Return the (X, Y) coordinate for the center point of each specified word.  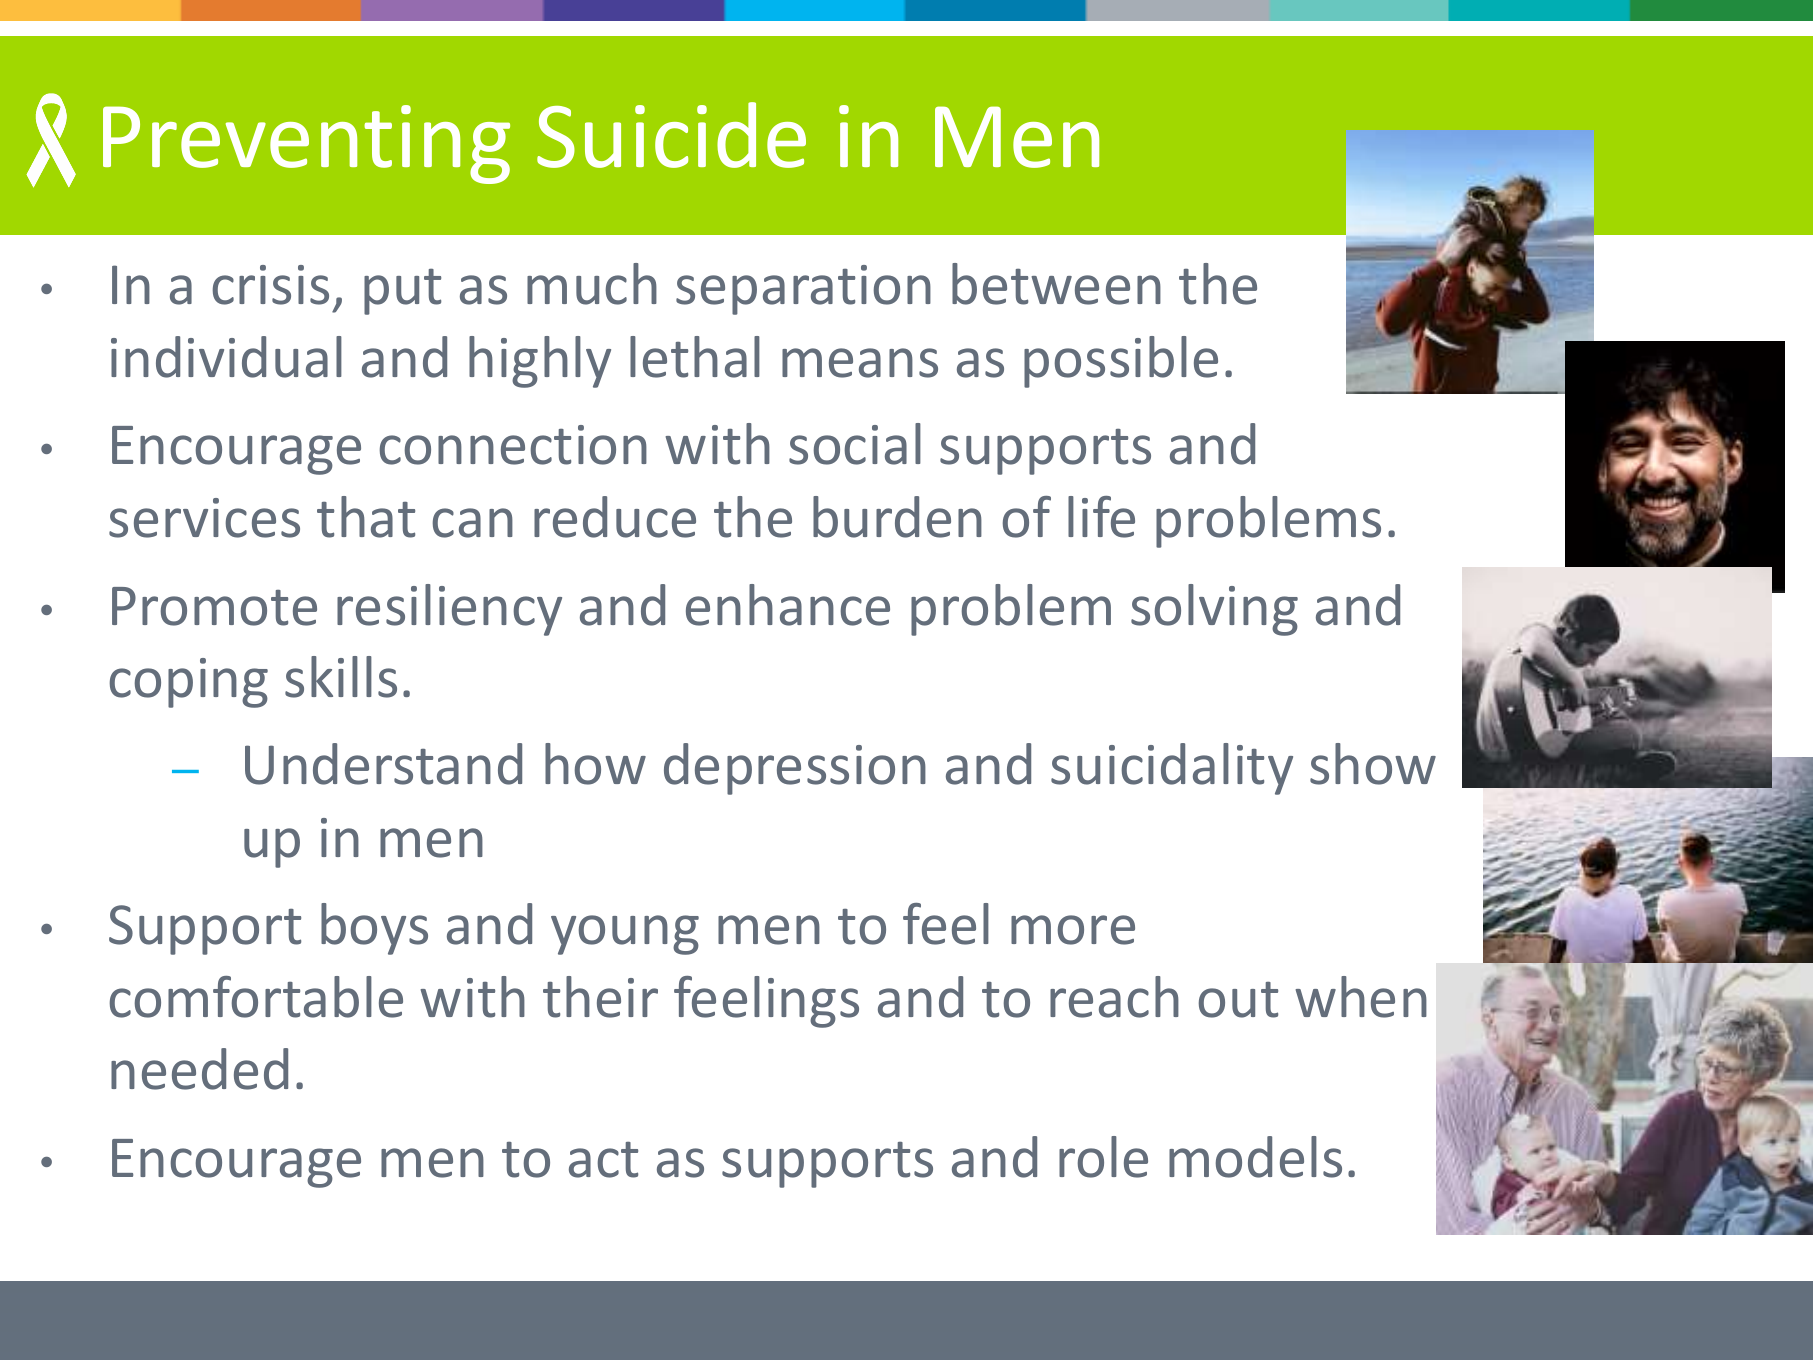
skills (341, 677)
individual (226, 357)
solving (1214, 610)
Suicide (671, 135)
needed (199, 1069)
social (855, 444)
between (1056, 284)
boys (374, 929)
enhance (788, 605)
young (625, 935)
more (1073, 930)
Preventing (306, 144)
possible (1121, 362)
